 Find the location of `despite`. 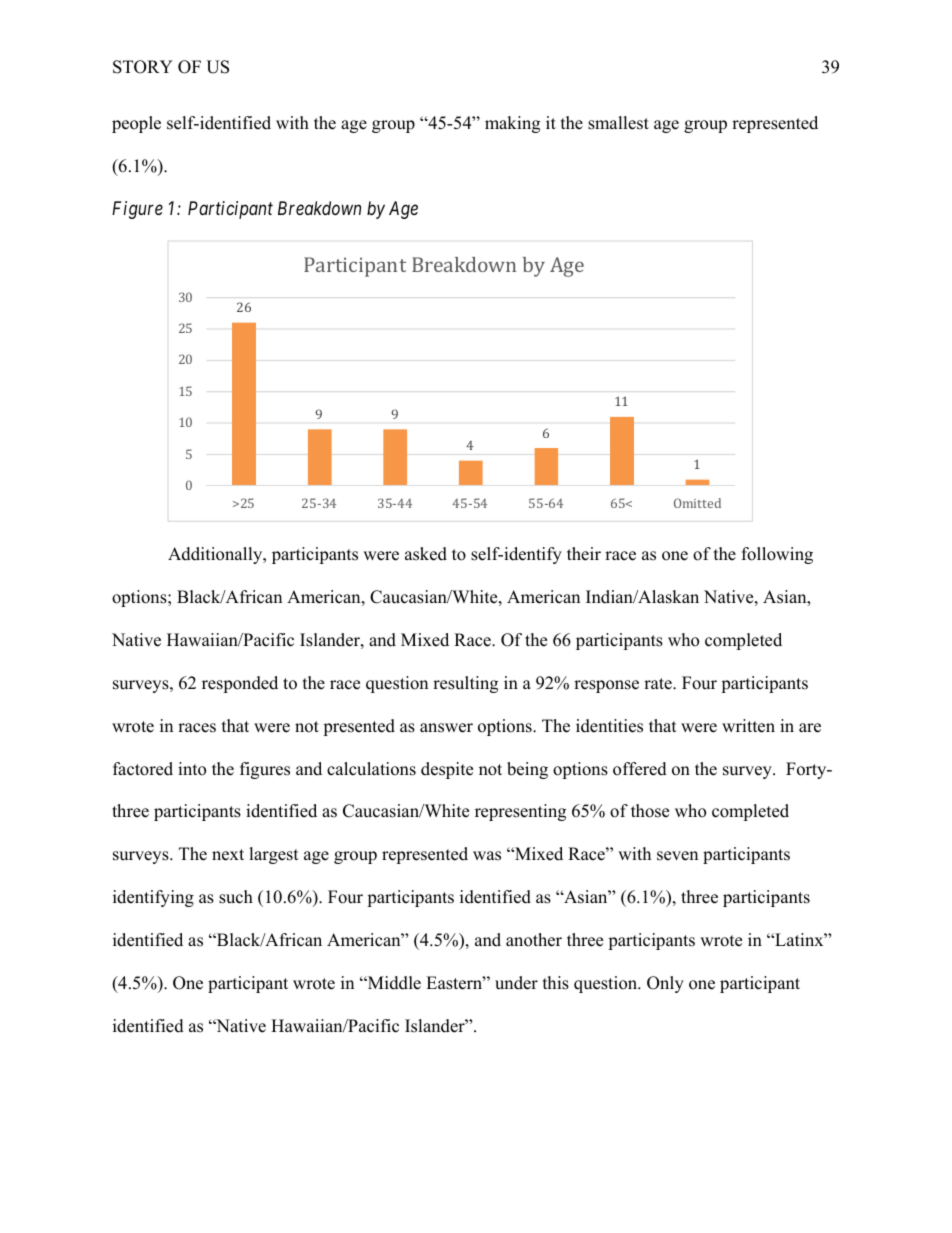

despite is located at coordinates (447, 770).
